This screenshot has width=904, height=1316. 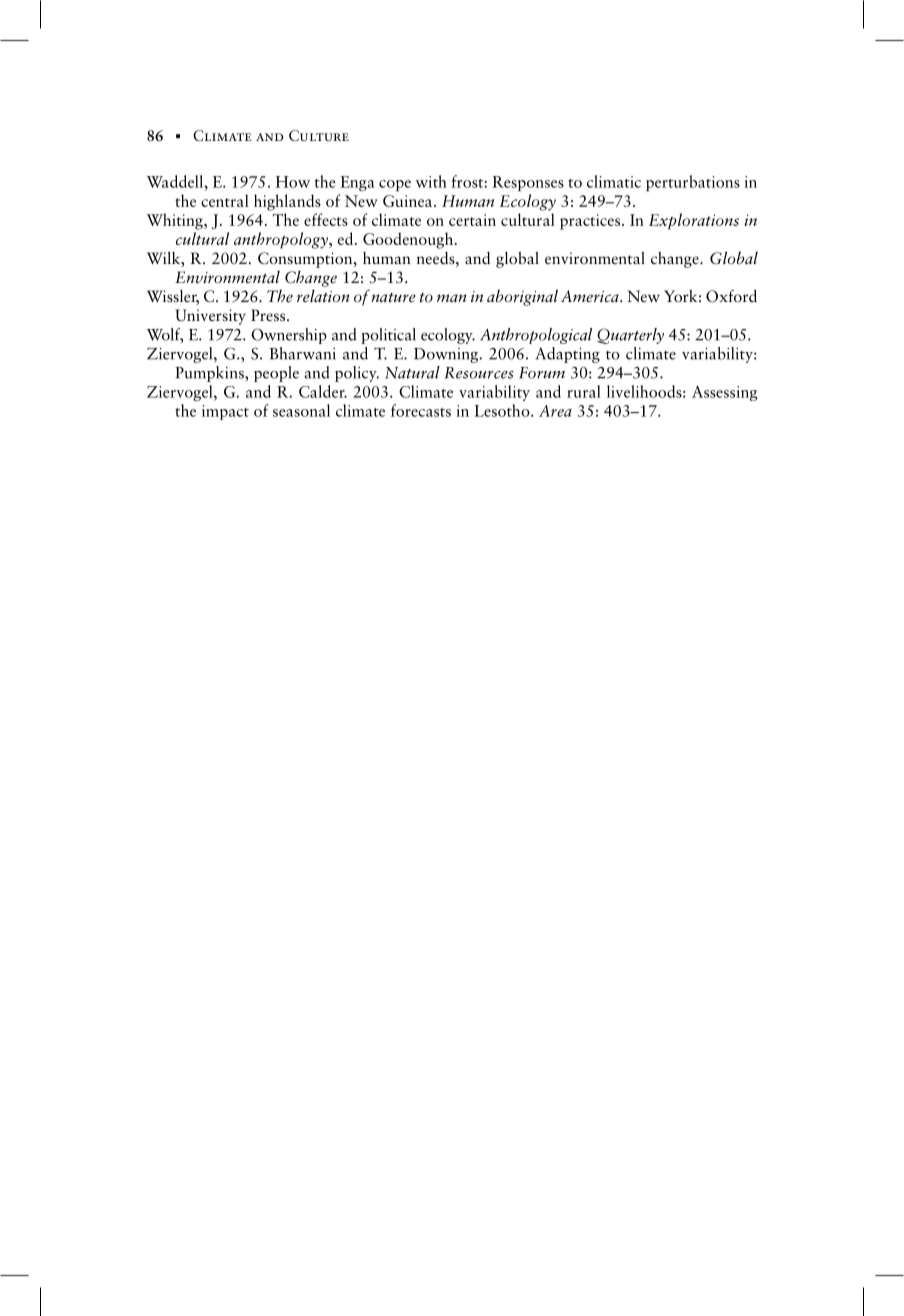 I want to click on climatic, so click(x=614, y=181).
